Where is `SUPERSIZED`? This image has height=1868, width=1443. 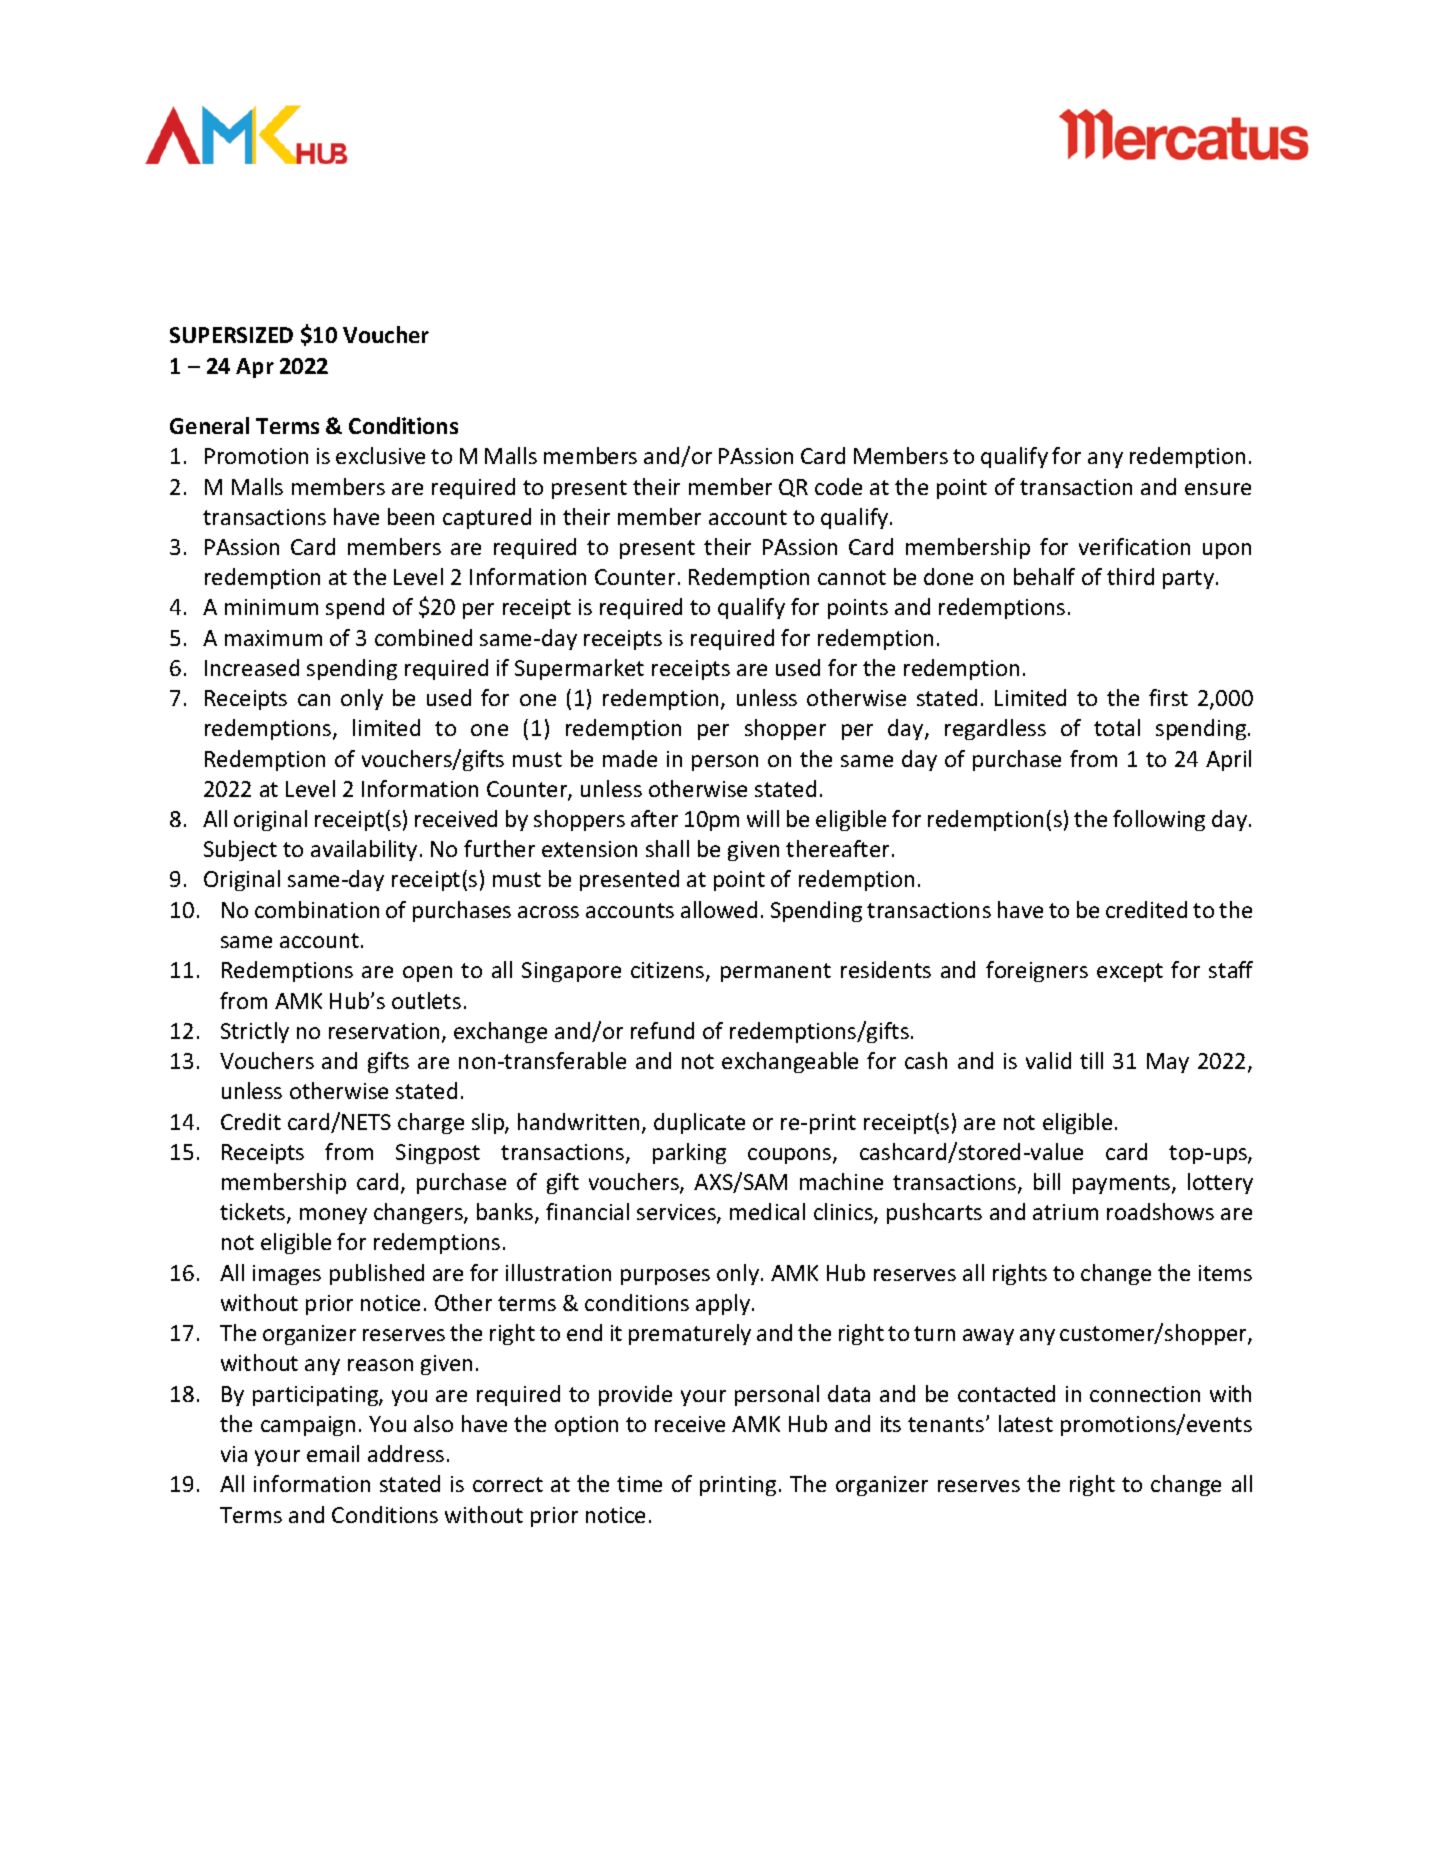
SUPERSIZED is located at coordinates (231, 335).
